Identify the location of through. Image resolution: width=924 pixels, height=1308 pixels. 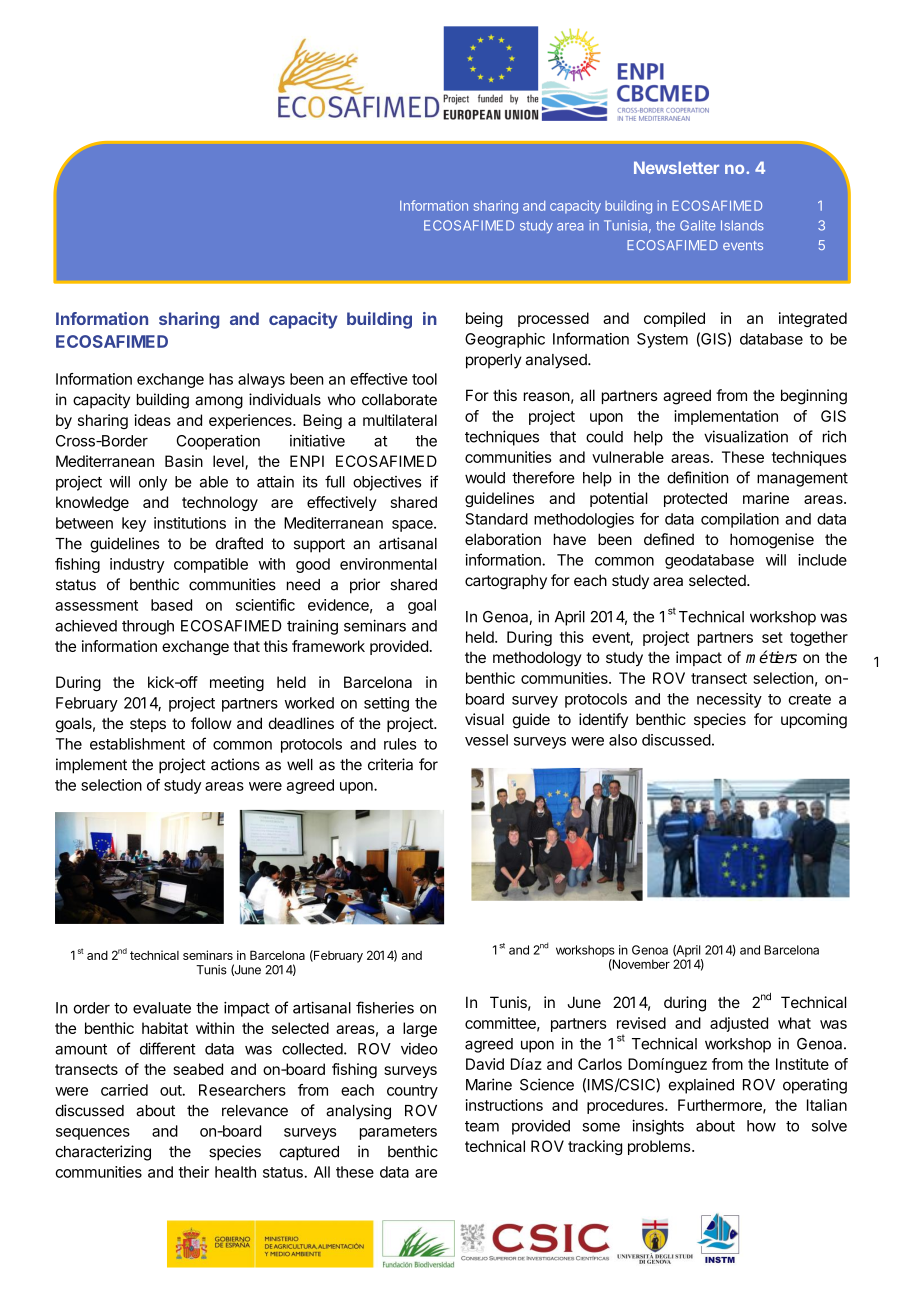
(148, 627).
